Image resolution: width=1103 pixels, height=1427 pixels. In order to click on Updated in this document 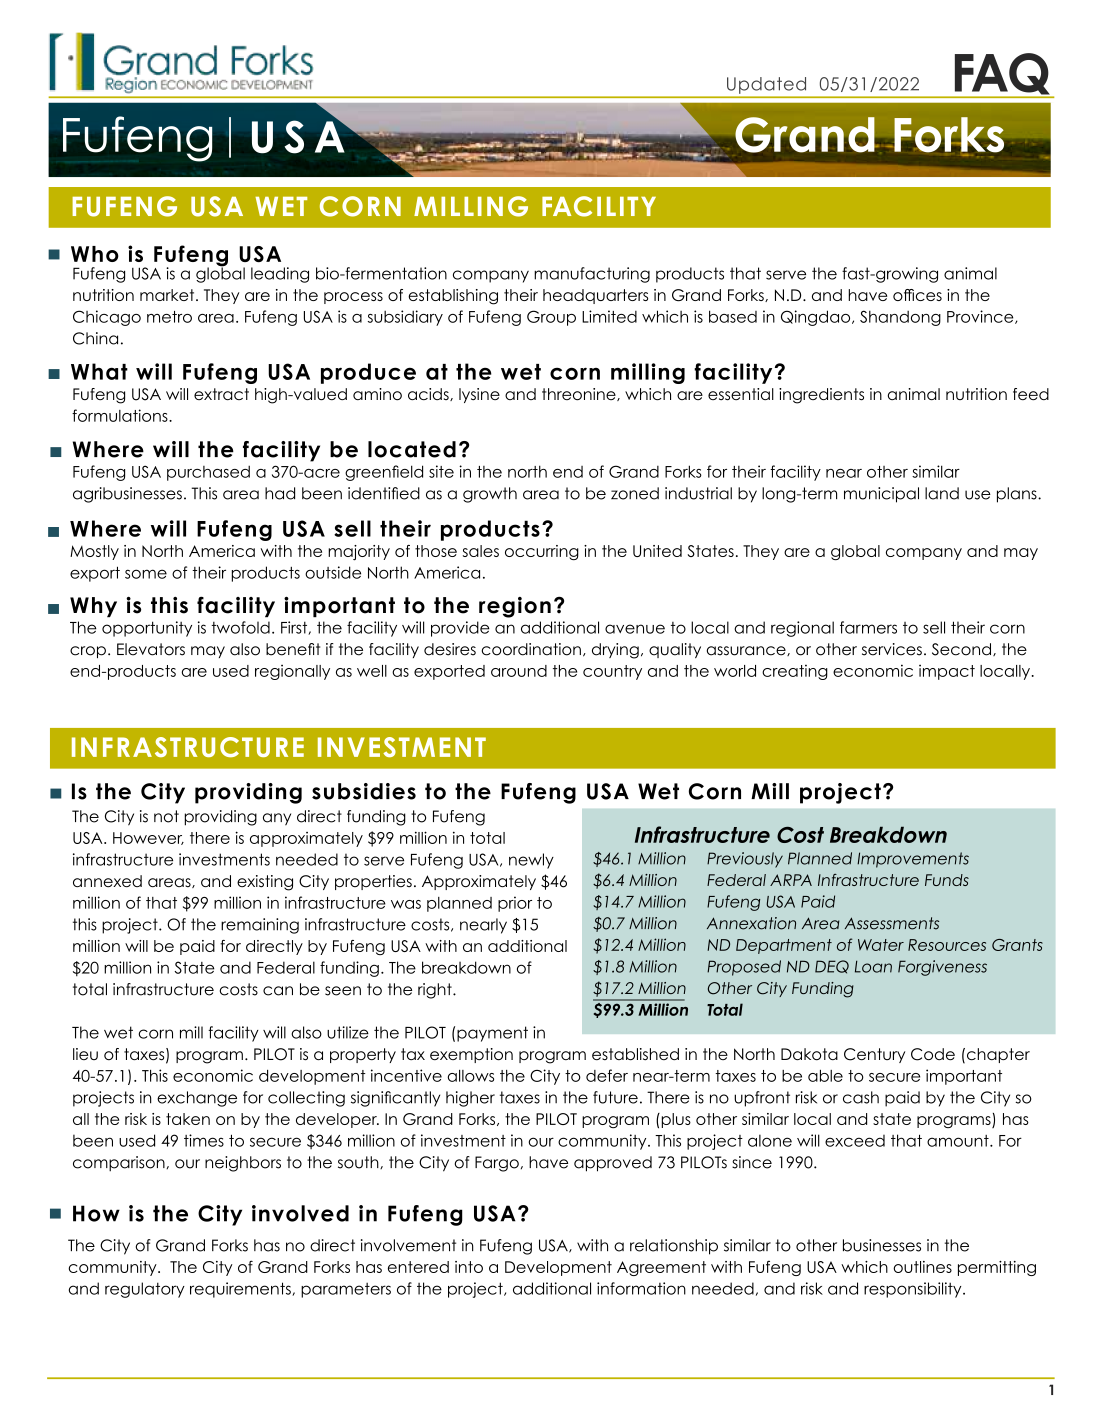, I will do `click(766, 85)`.
